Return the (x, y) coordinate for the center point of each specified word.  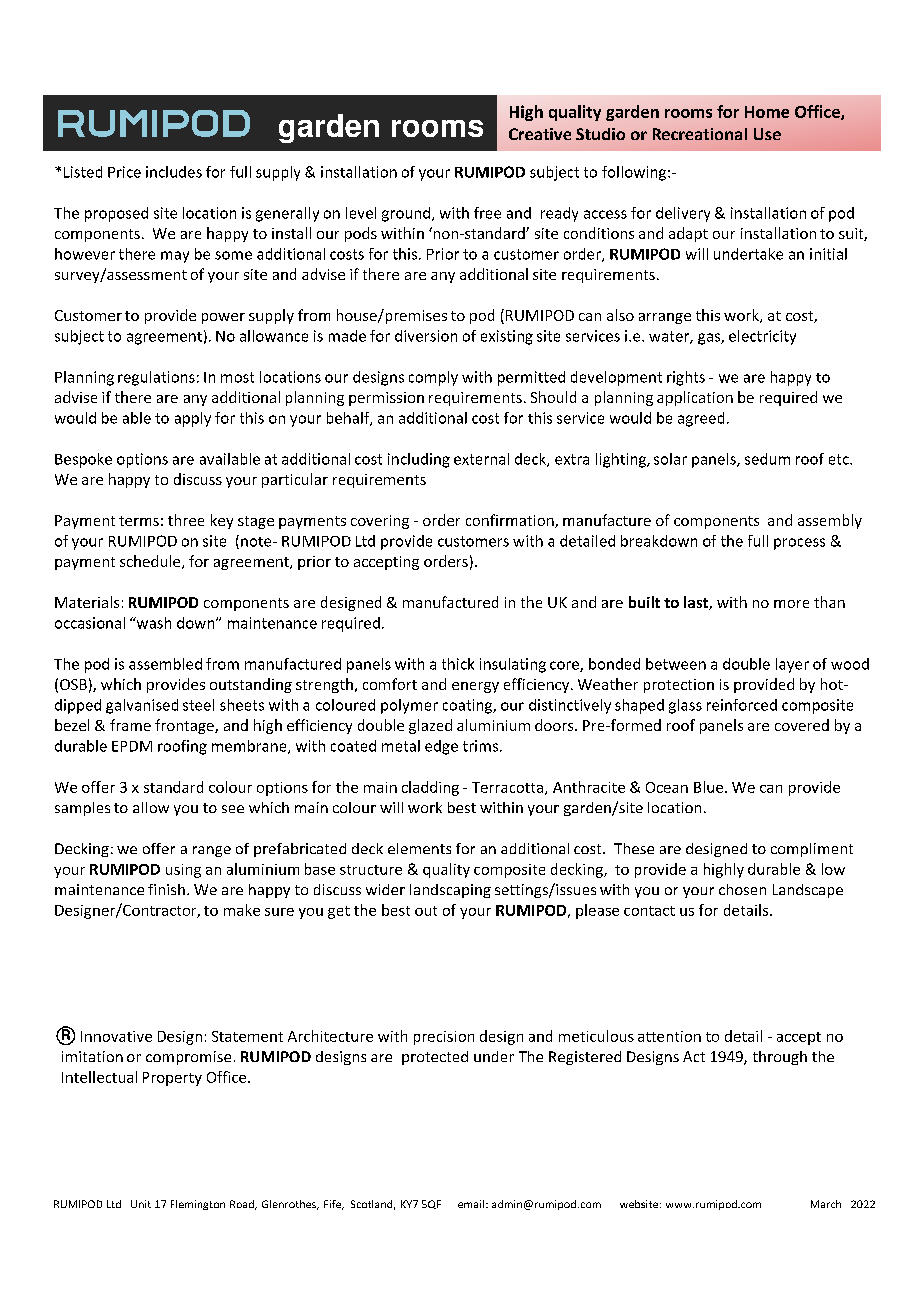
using (183, 871)
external (481, 459)
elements (419, 848)
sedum (767, 459)
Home (767, 112)
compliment (812, 850)
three (186, 520)
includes (174, 172)
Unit (141, 1204)
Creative (540, 134)
